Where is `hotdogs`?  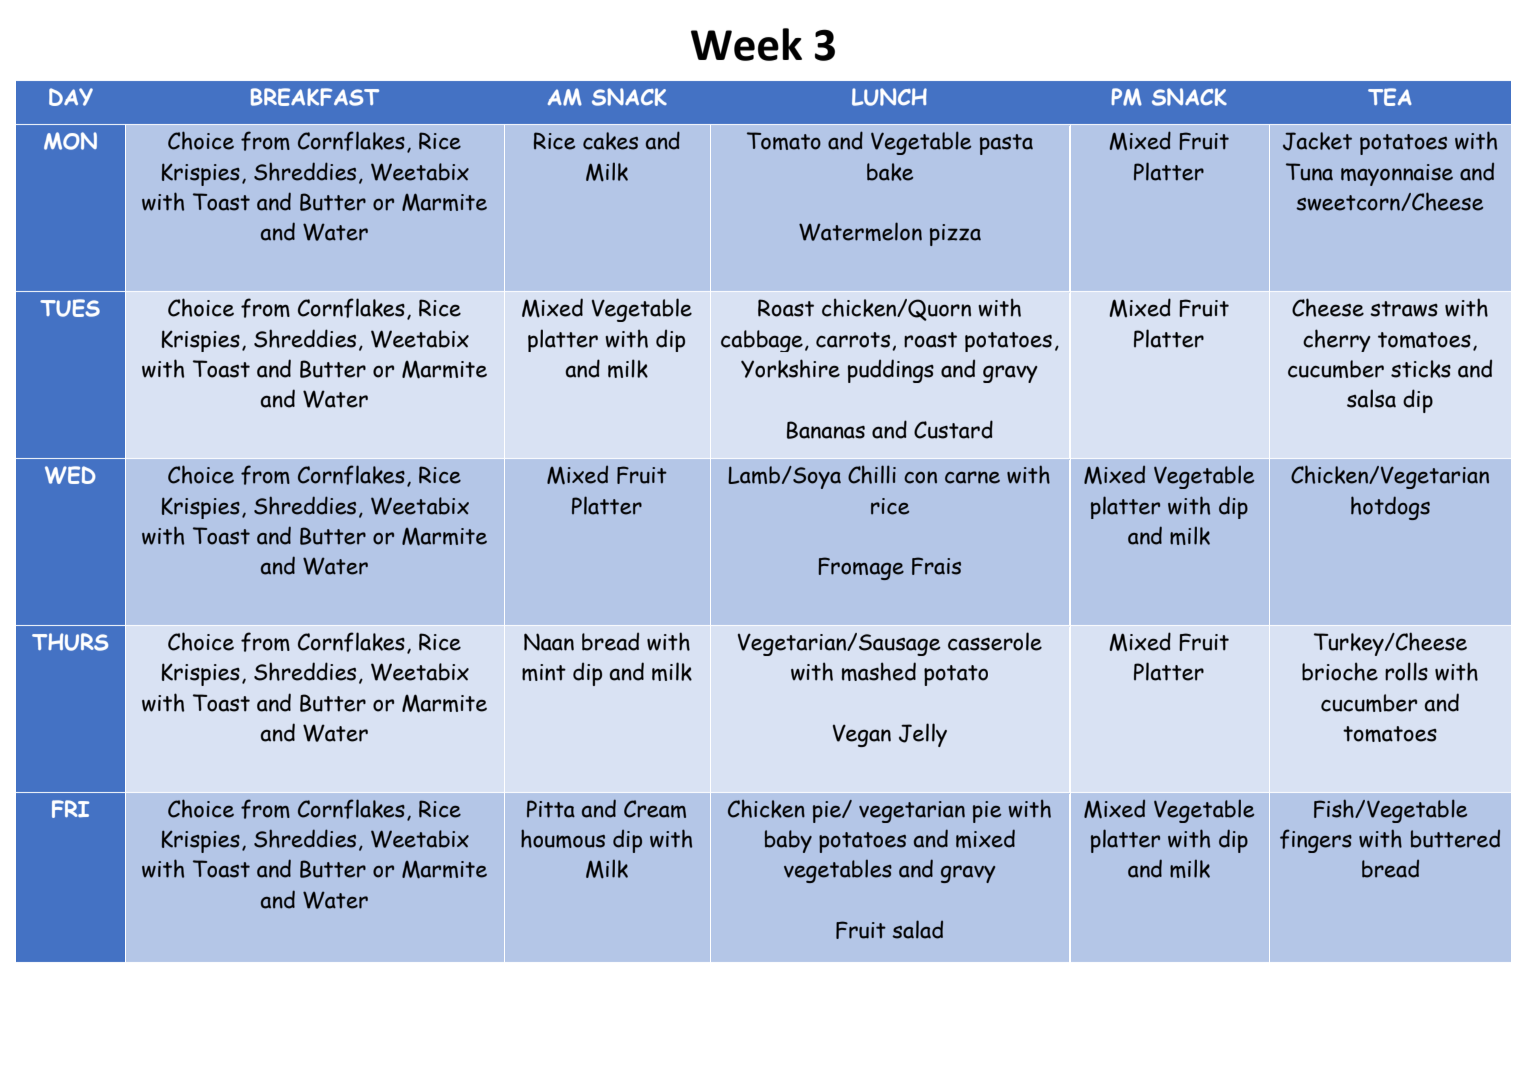 hotdogs is located at coordinates (1390, 508).
